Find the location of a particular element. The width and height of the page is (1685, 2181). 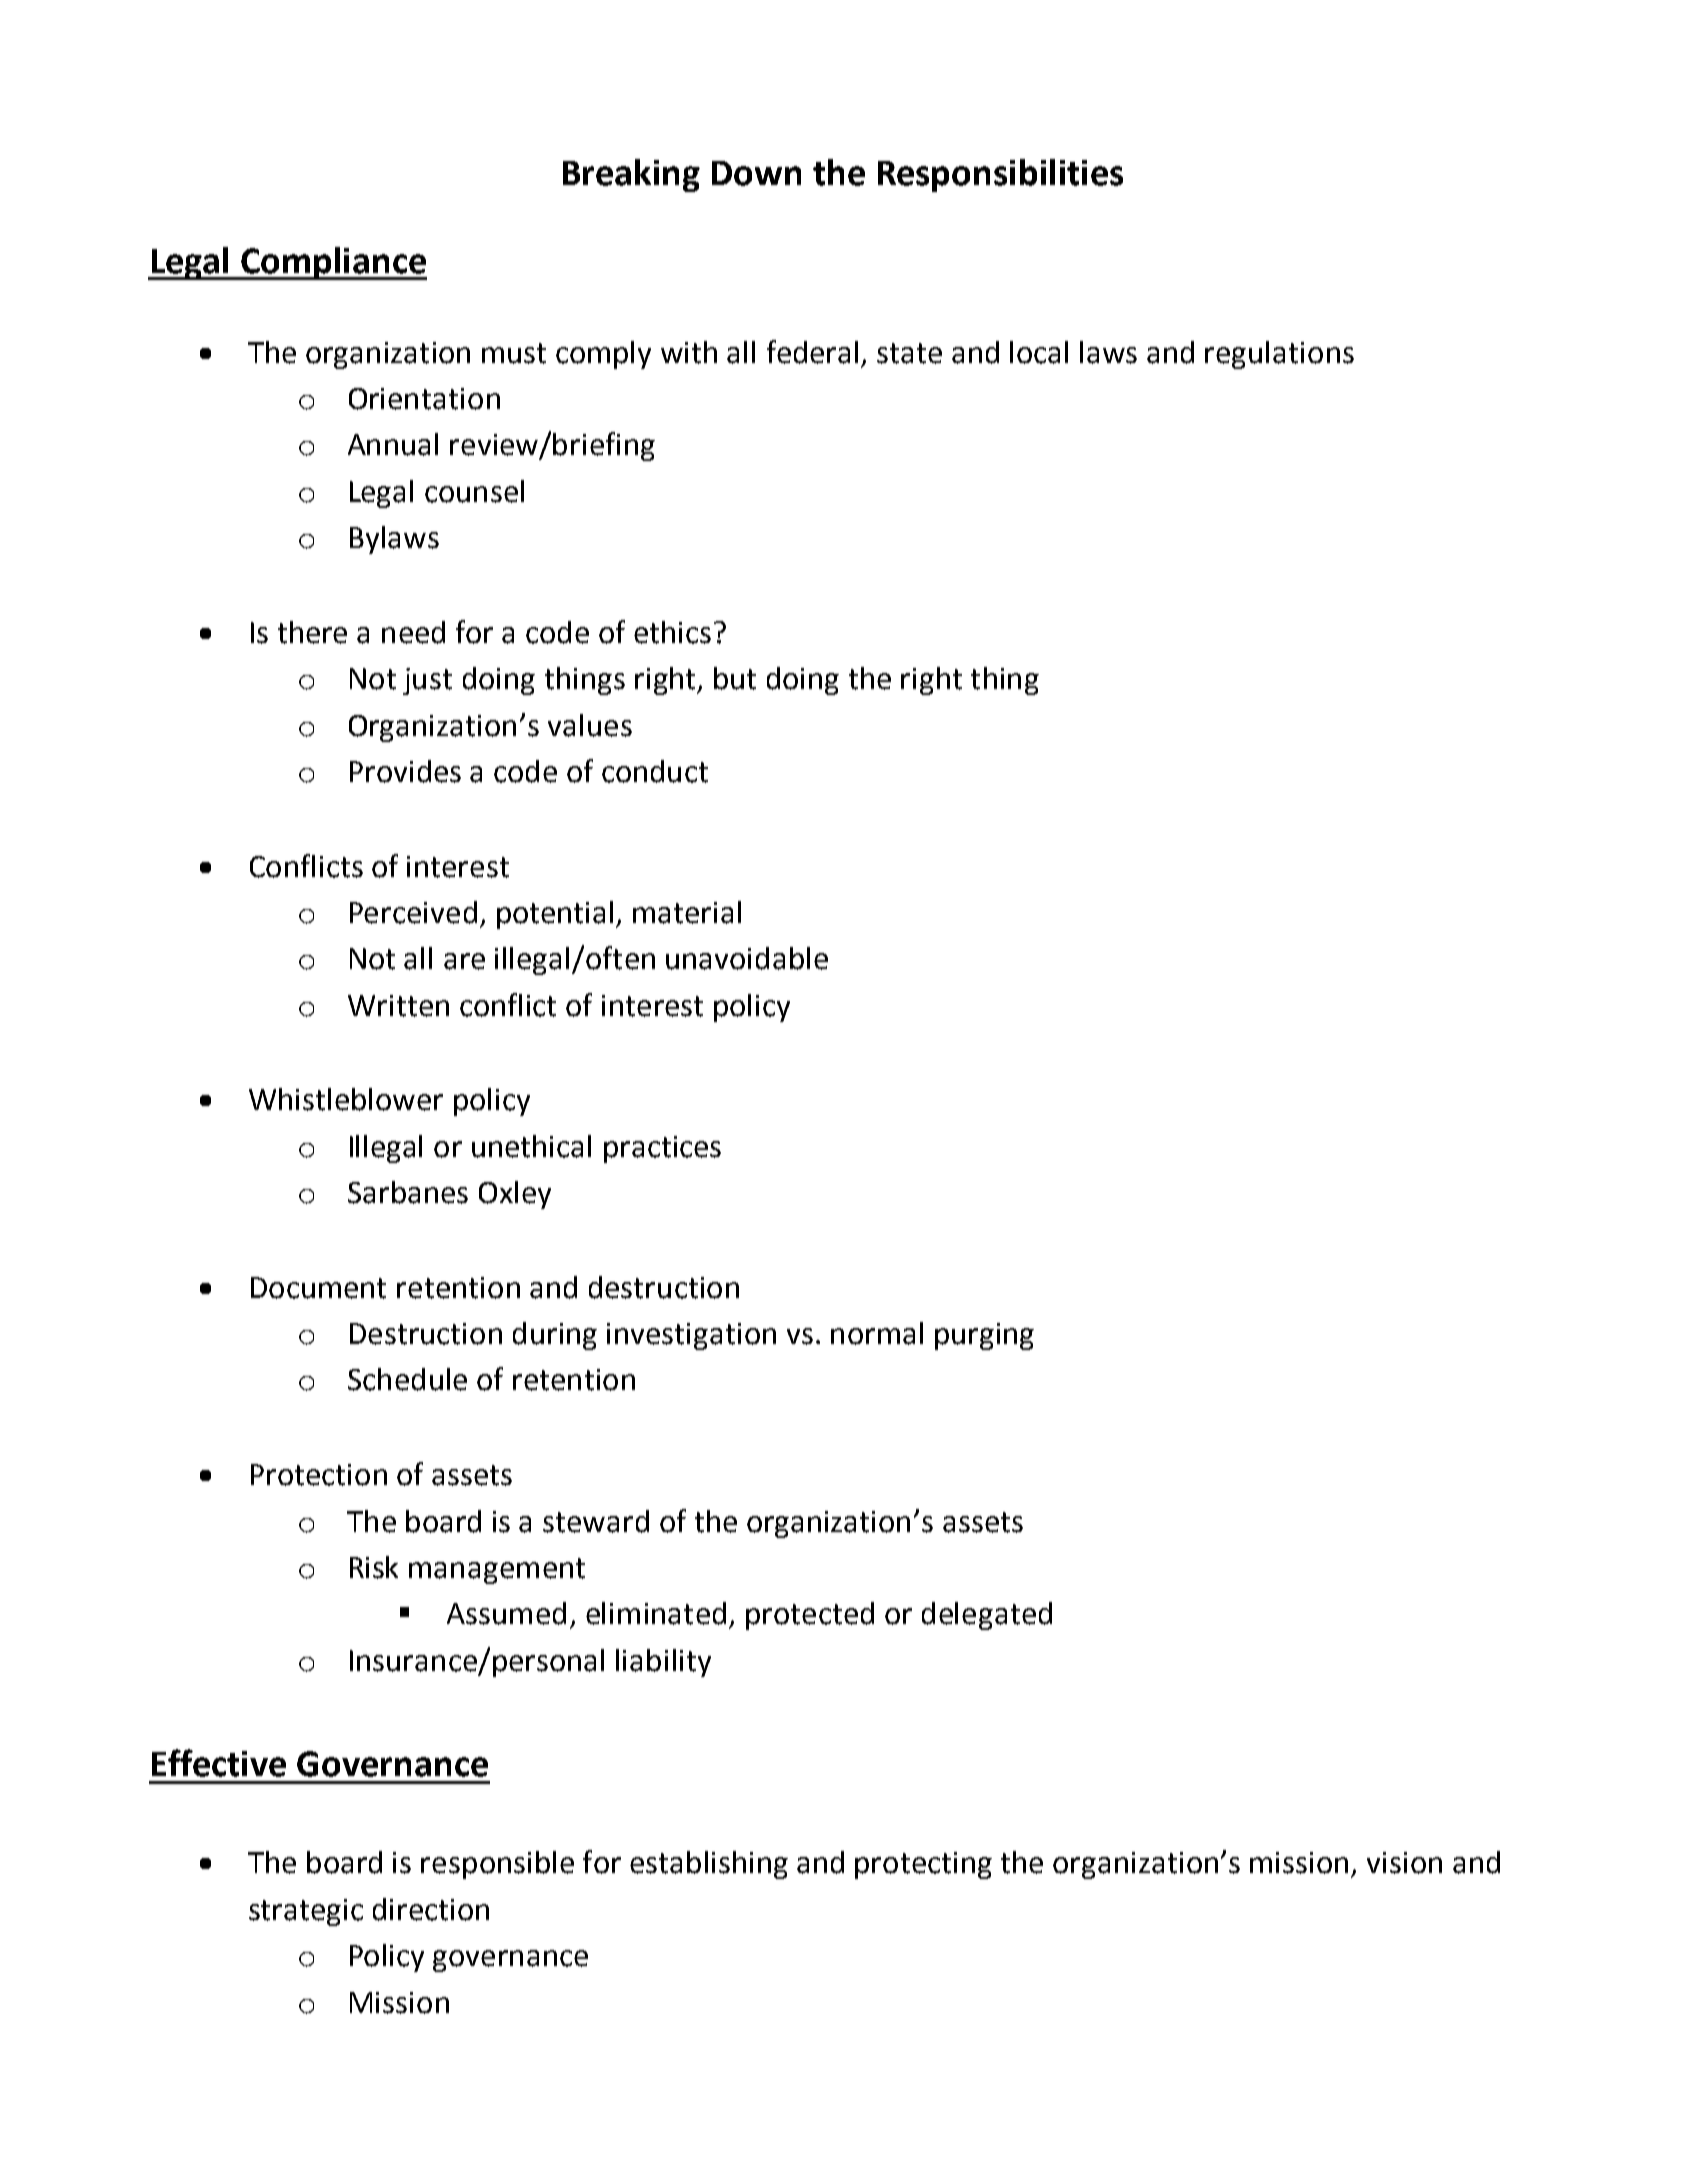

Down is located at coordinates (756, 173).
